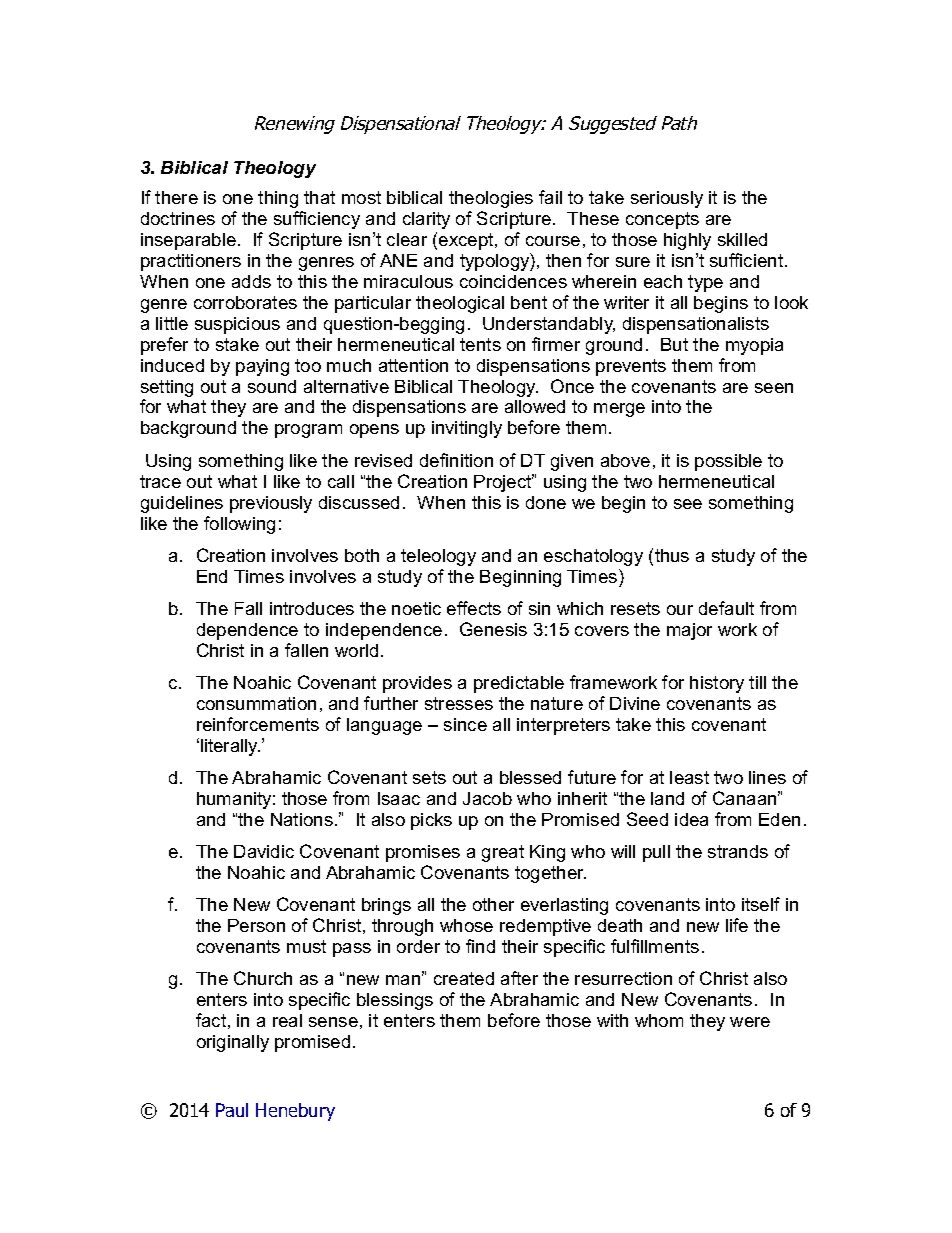  What do you see at coordinates (467, 241) in the screenshot?
I see `except` at bounding box center [467, 241].
